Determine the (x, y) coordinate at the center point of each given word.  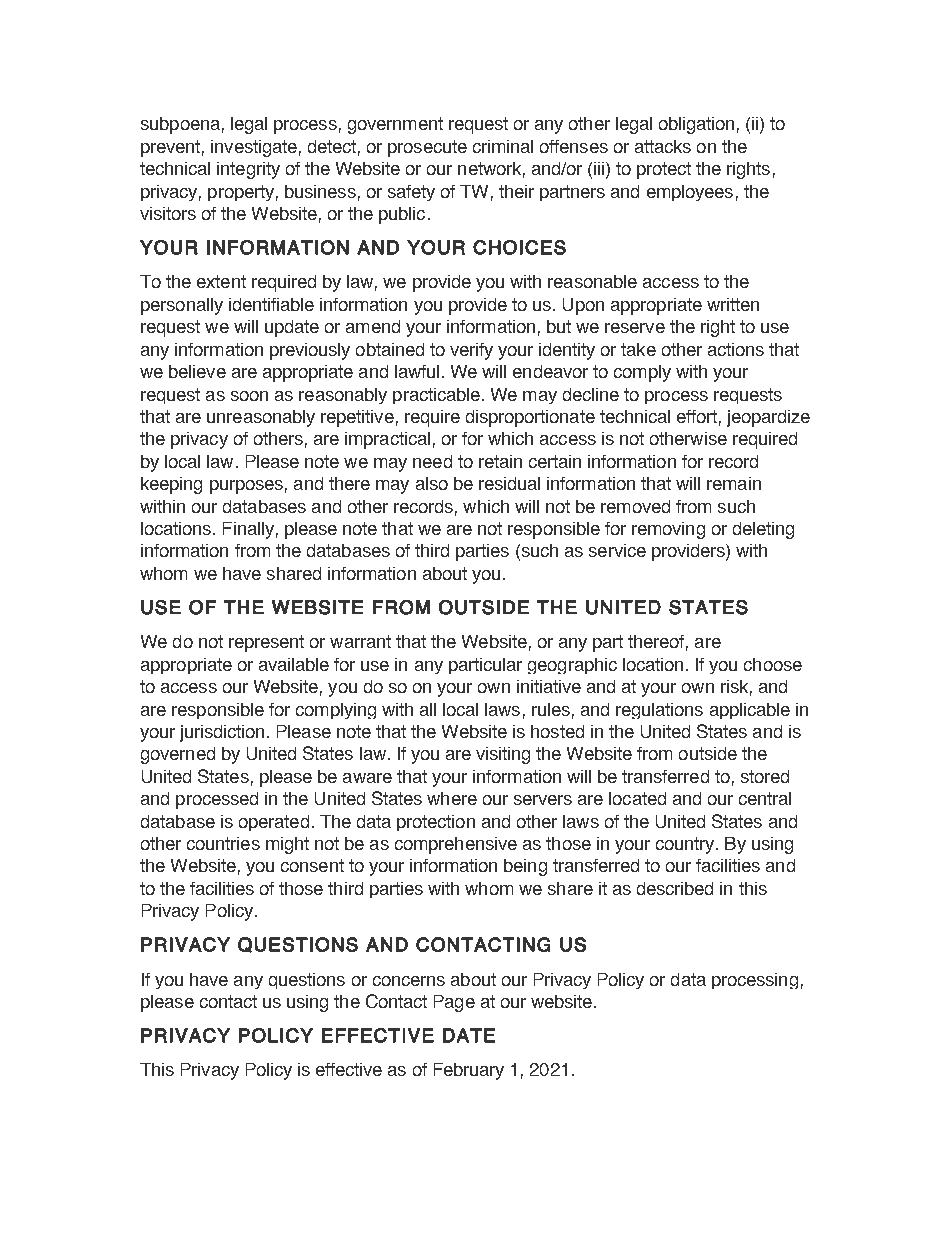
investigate (254, 148)
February (469, 1071)
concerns (409, 981)
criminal (503, 146)
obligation (696, 125)
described (675, 888)
